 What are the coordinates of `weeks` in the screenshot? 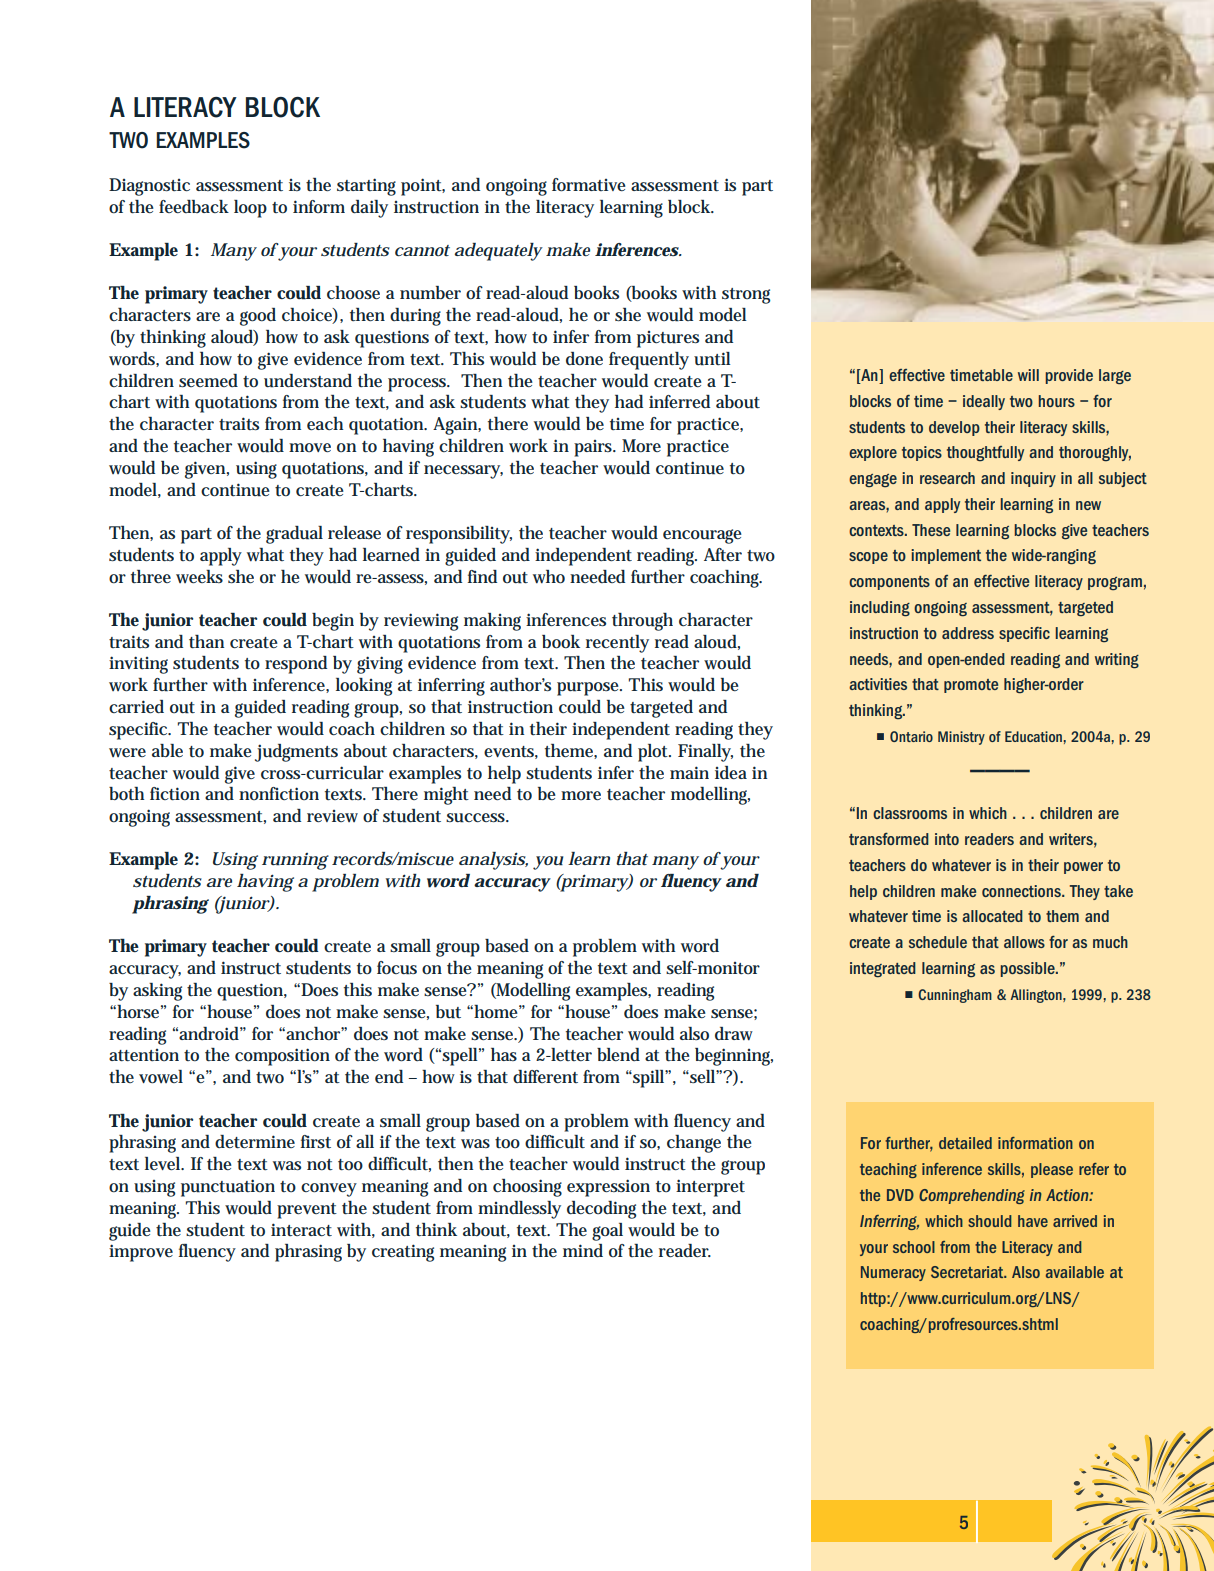 It's located at (199, 576).
